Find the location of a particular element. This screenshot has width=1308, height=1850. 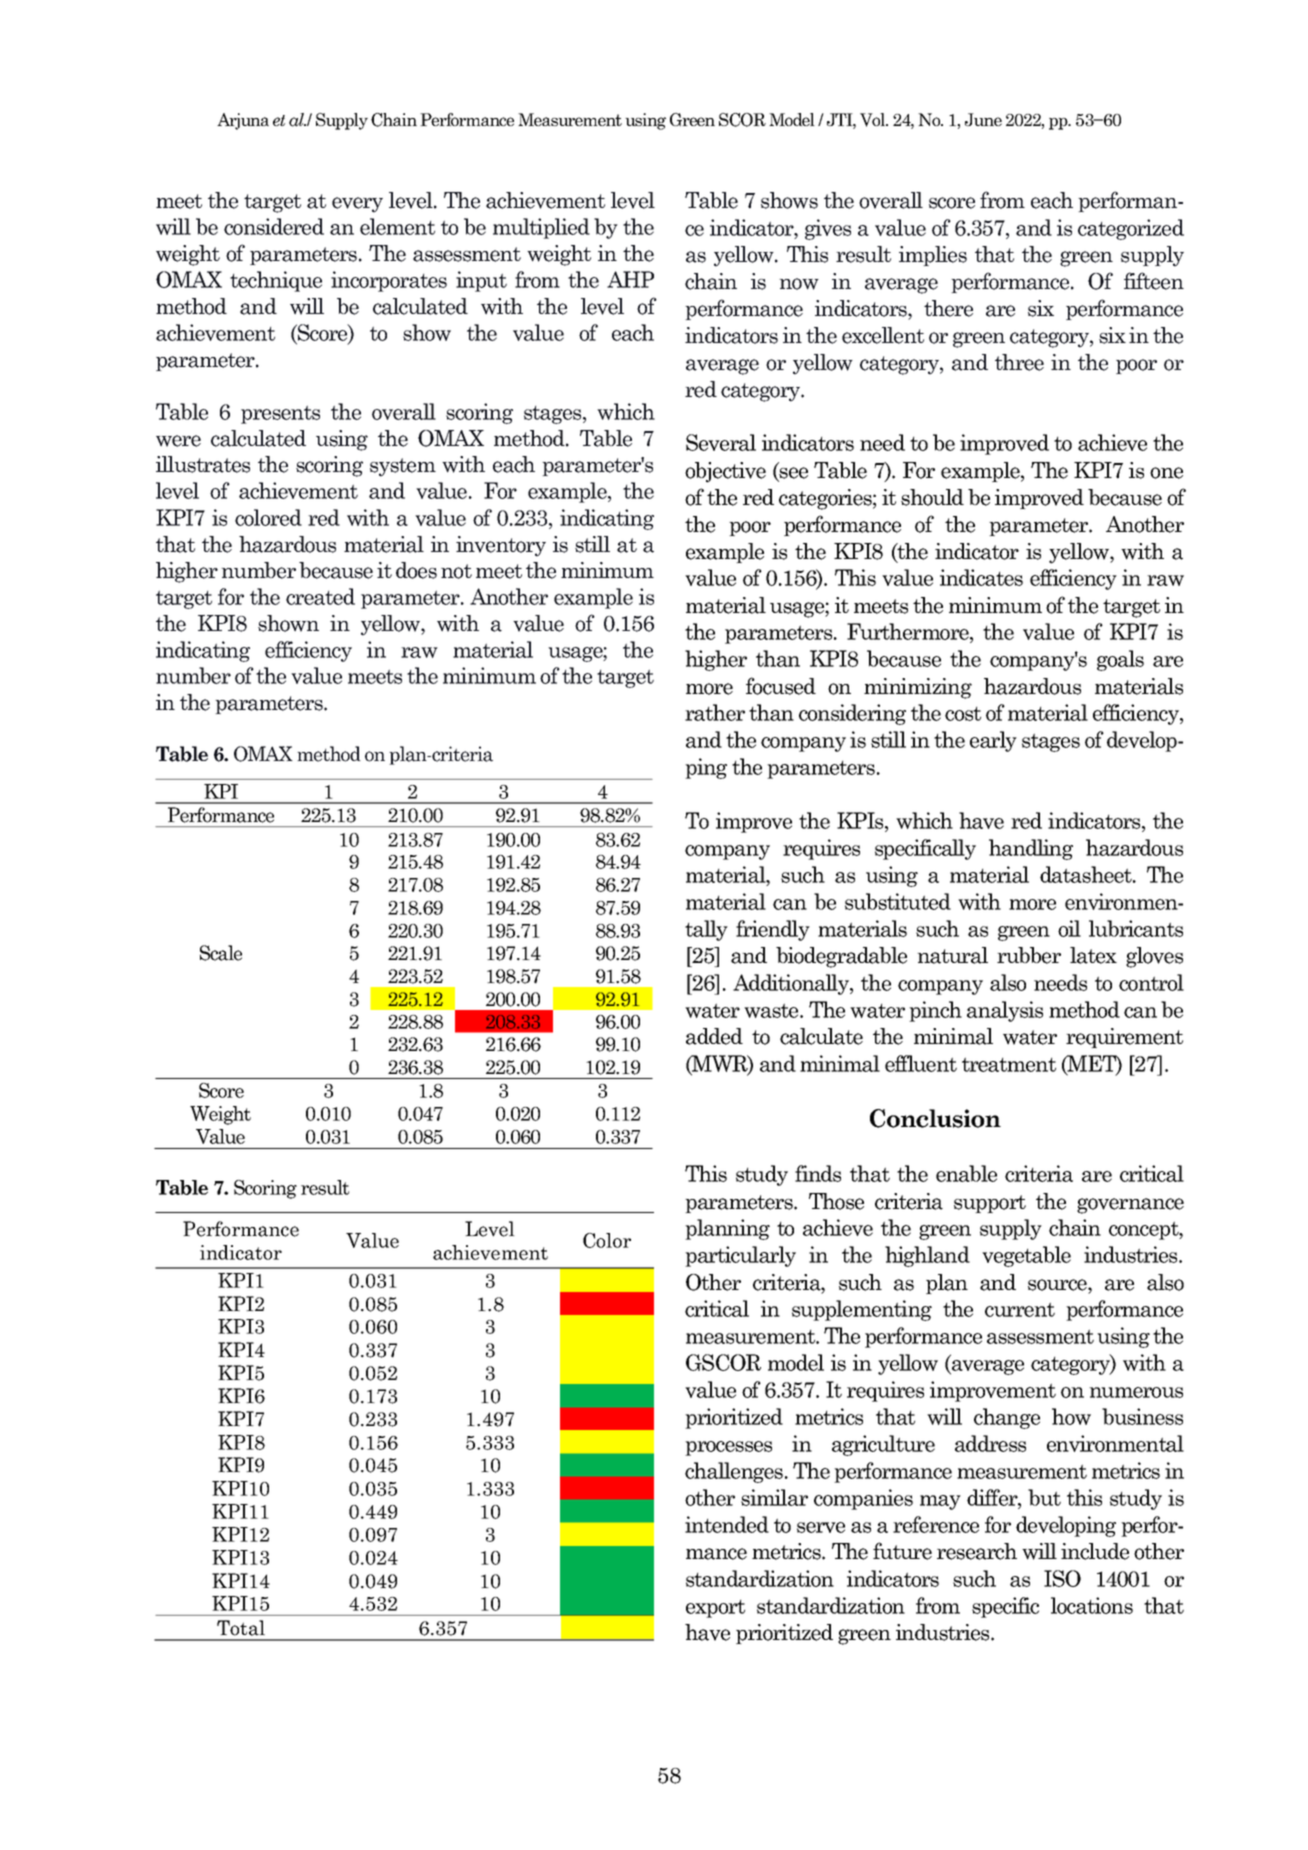

Arjuna is located at coordinates (243, 121).
